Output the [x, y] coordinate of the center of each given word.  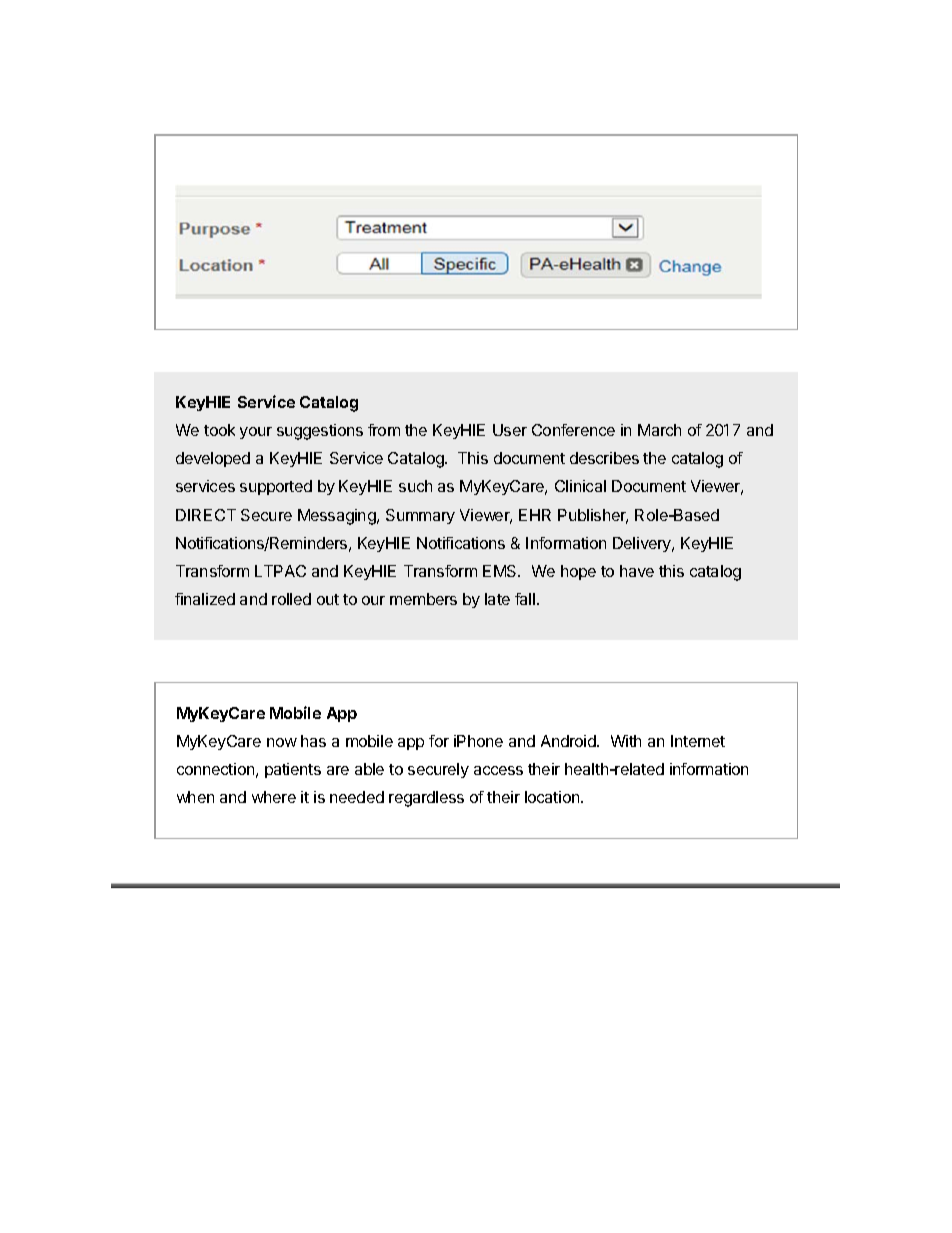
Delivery [643, 544]
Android [569, 741]
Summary [420, 516]
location [553, 797]
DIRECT [206, 515]
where [274, 797]
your [256, 433]
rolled [291, 599]
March [659, 430]
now [282, 742]
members [423, 599]
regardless [426, 799]
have [637, 571]
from [384, 430]
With [626, 741]
